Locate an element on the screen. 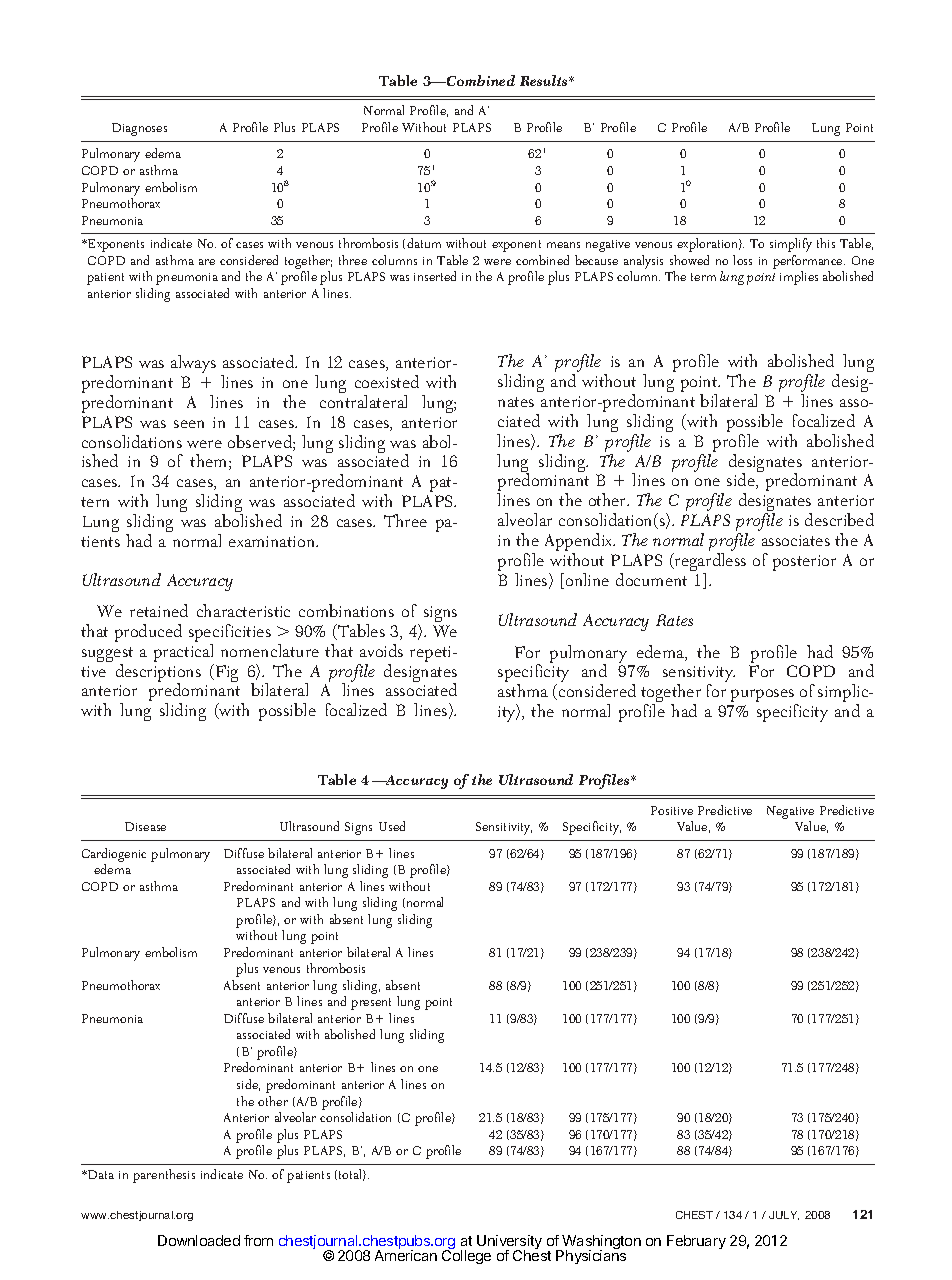 The width and height of the screenshot is (952, 1280). always is located at coordinates (193, 364).
